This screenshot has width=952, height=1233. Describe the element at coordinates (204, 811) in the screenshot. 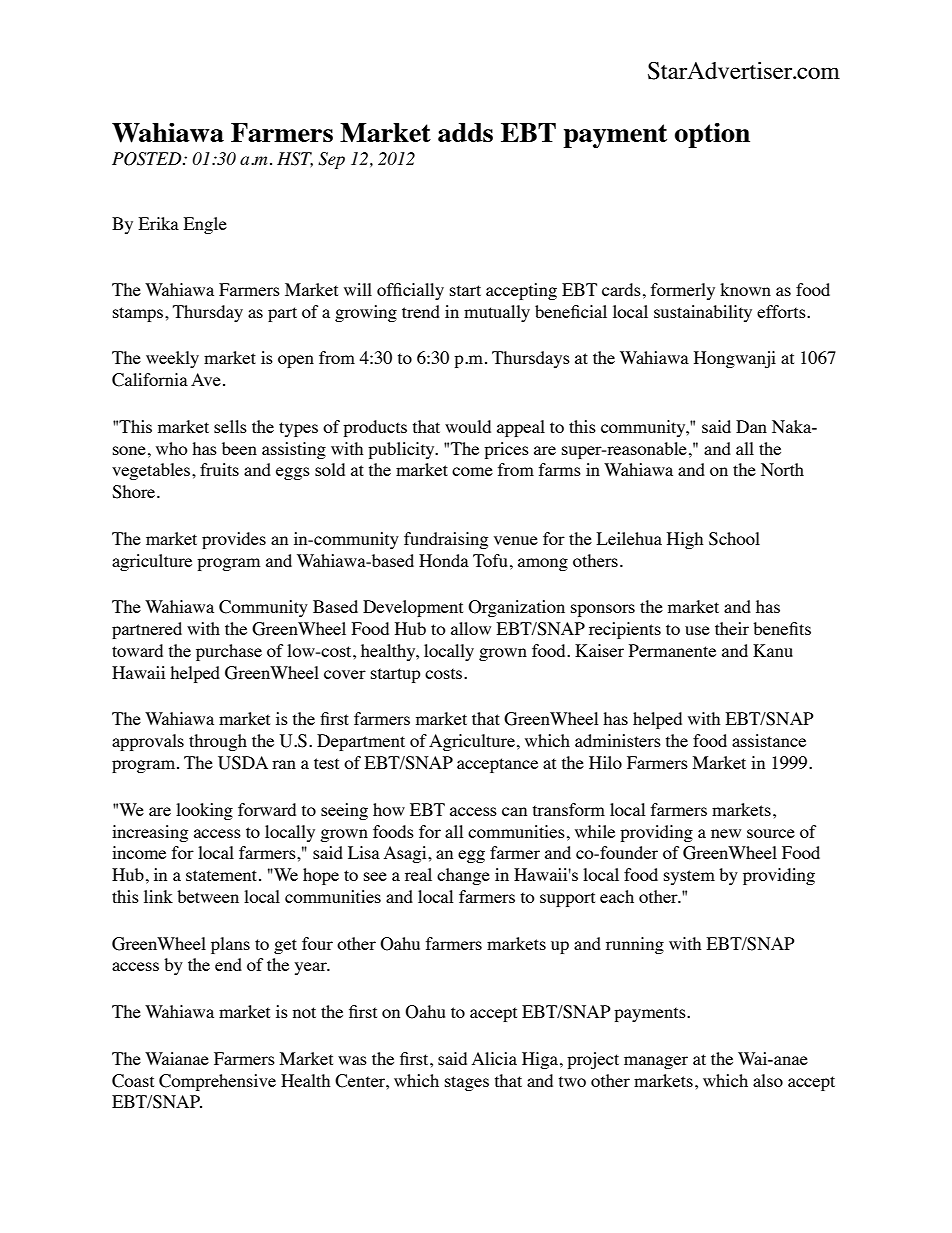

I see `looking` at that location.
